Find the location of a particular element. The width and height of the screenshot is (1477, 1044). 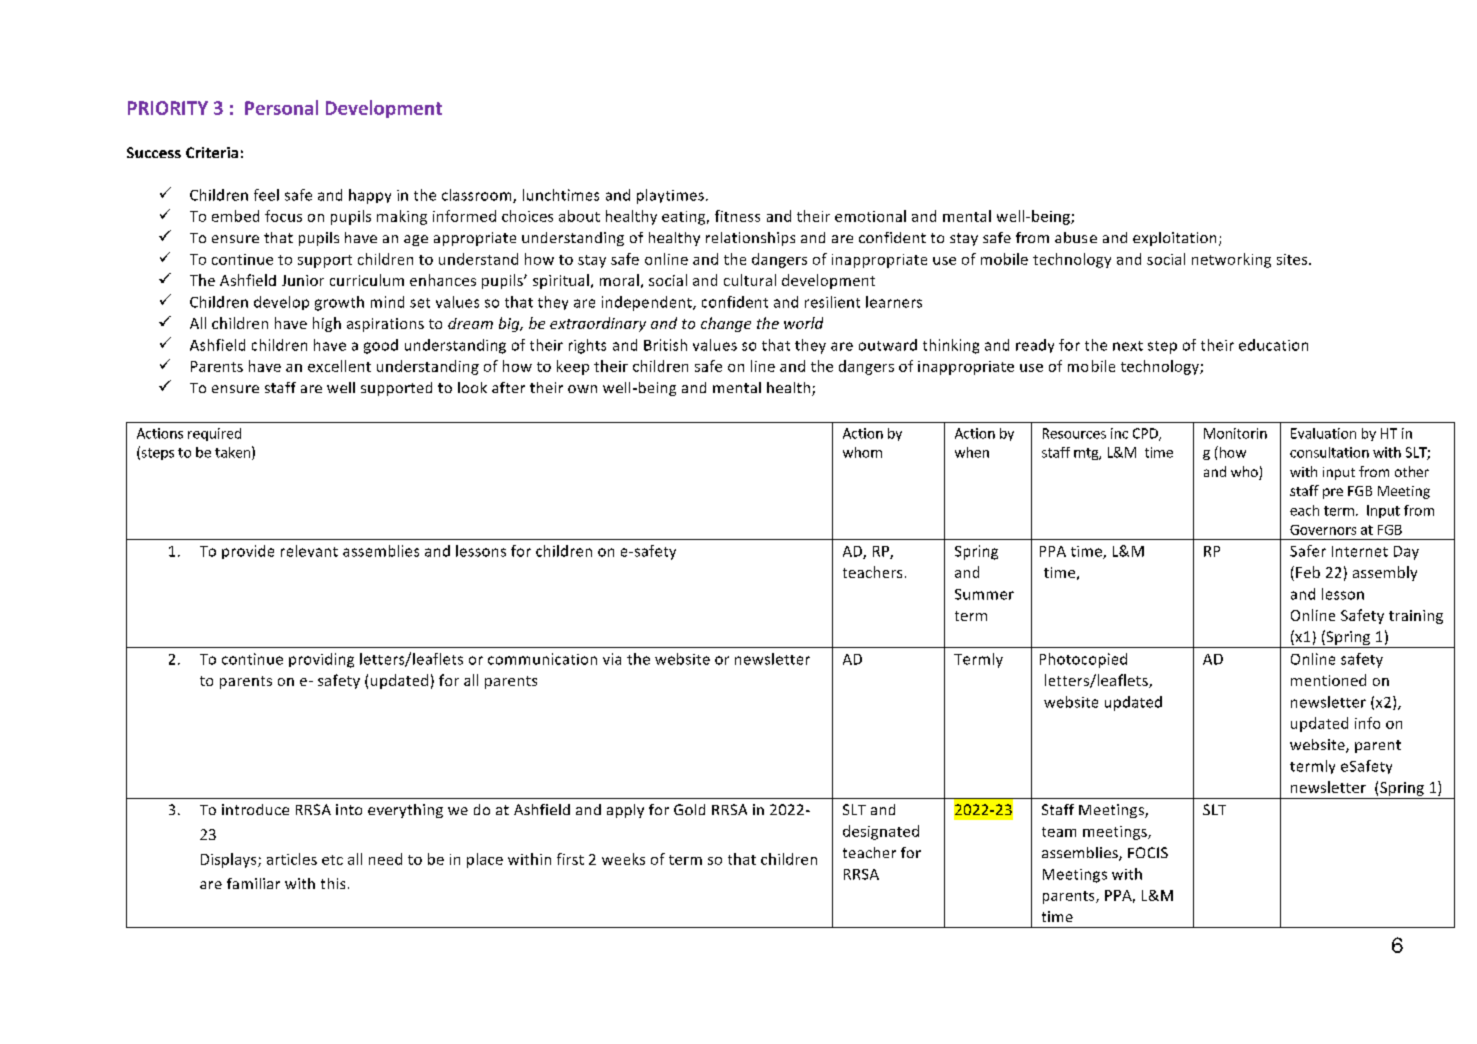

training is located at coordinates (1416, 617).
